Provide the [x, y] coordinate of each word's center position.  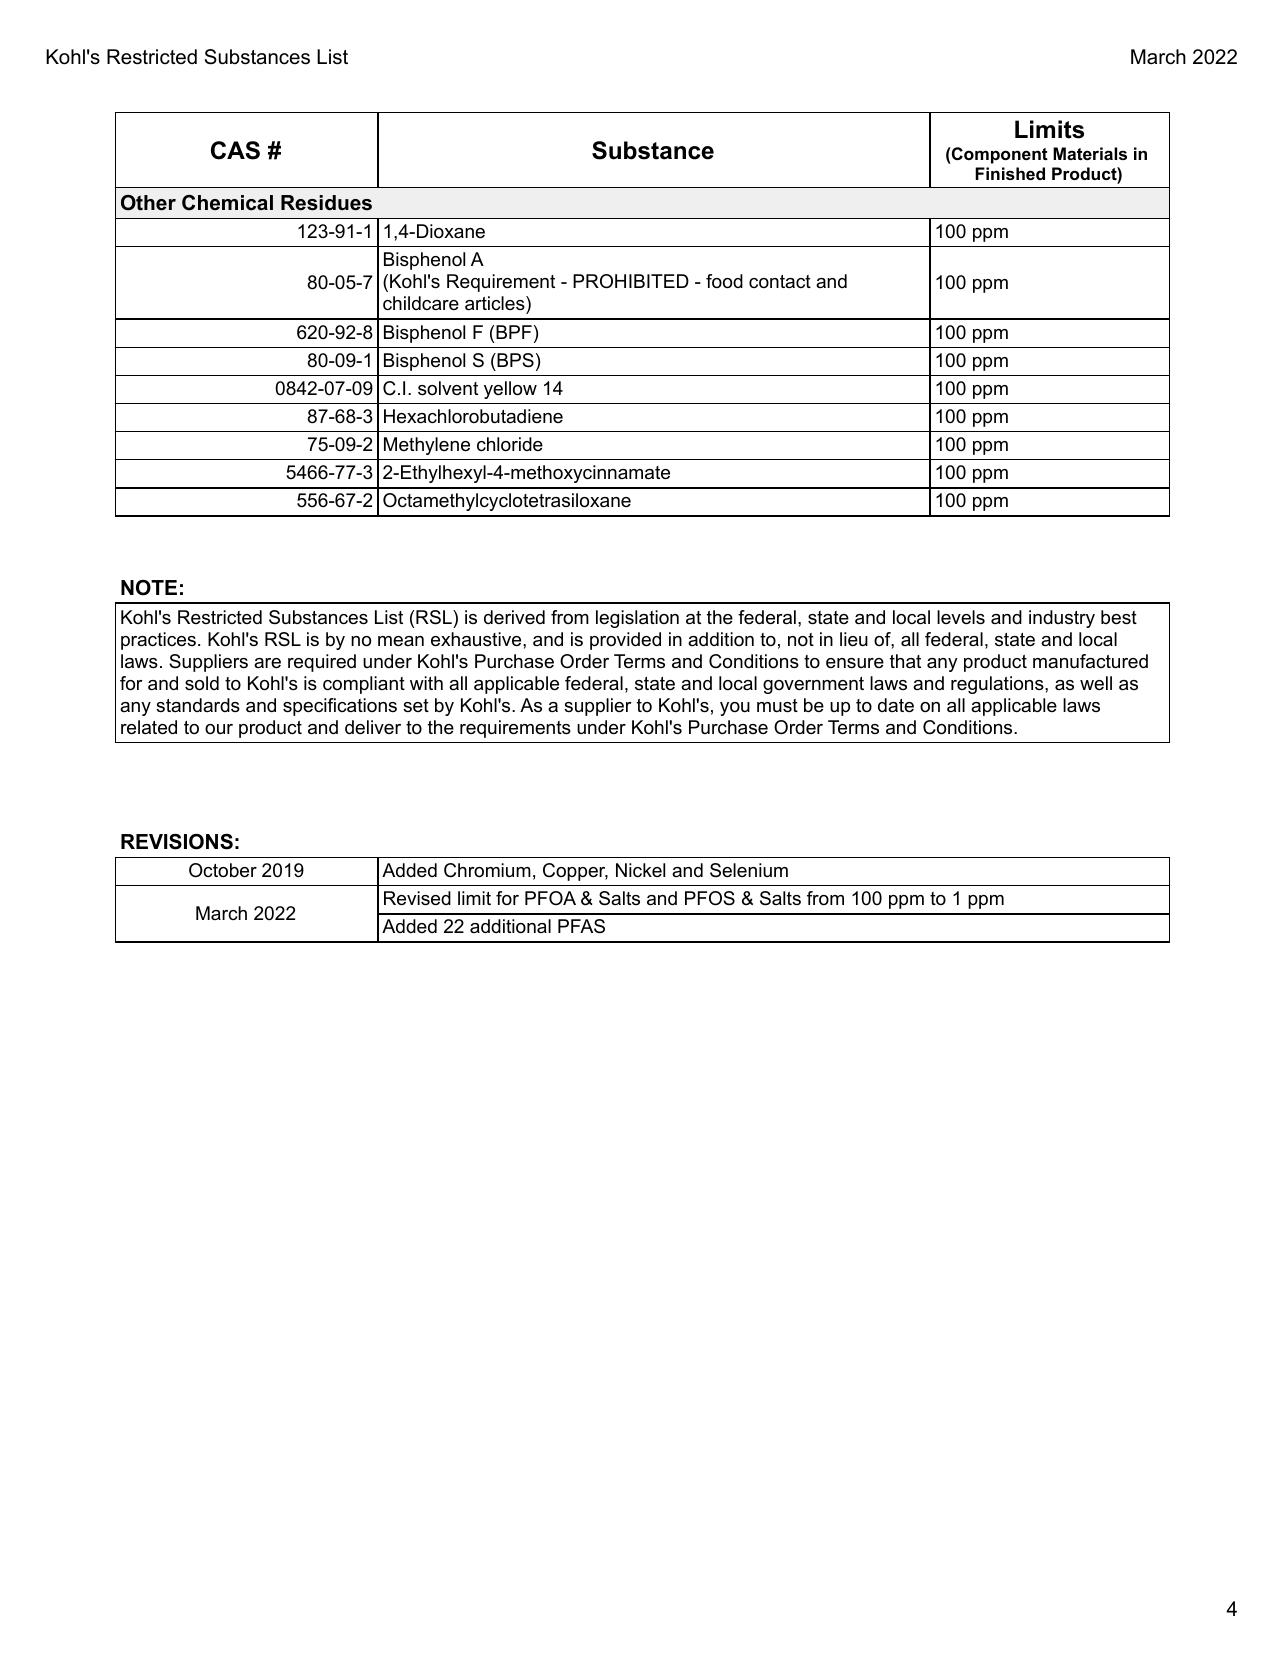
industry [1062, 619]
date [896, 705]
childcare [421, 303]
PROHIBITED [631, 281]
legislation [637, 619]
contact [780, 282]
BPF [514, 332]
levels [961, 617]
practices [158, 641]
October [223, 870]
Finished [1010, 173]
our [219, 729]
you [735, 709]
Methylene [427, 446]
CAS [235, 150]
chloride [510, 444]
